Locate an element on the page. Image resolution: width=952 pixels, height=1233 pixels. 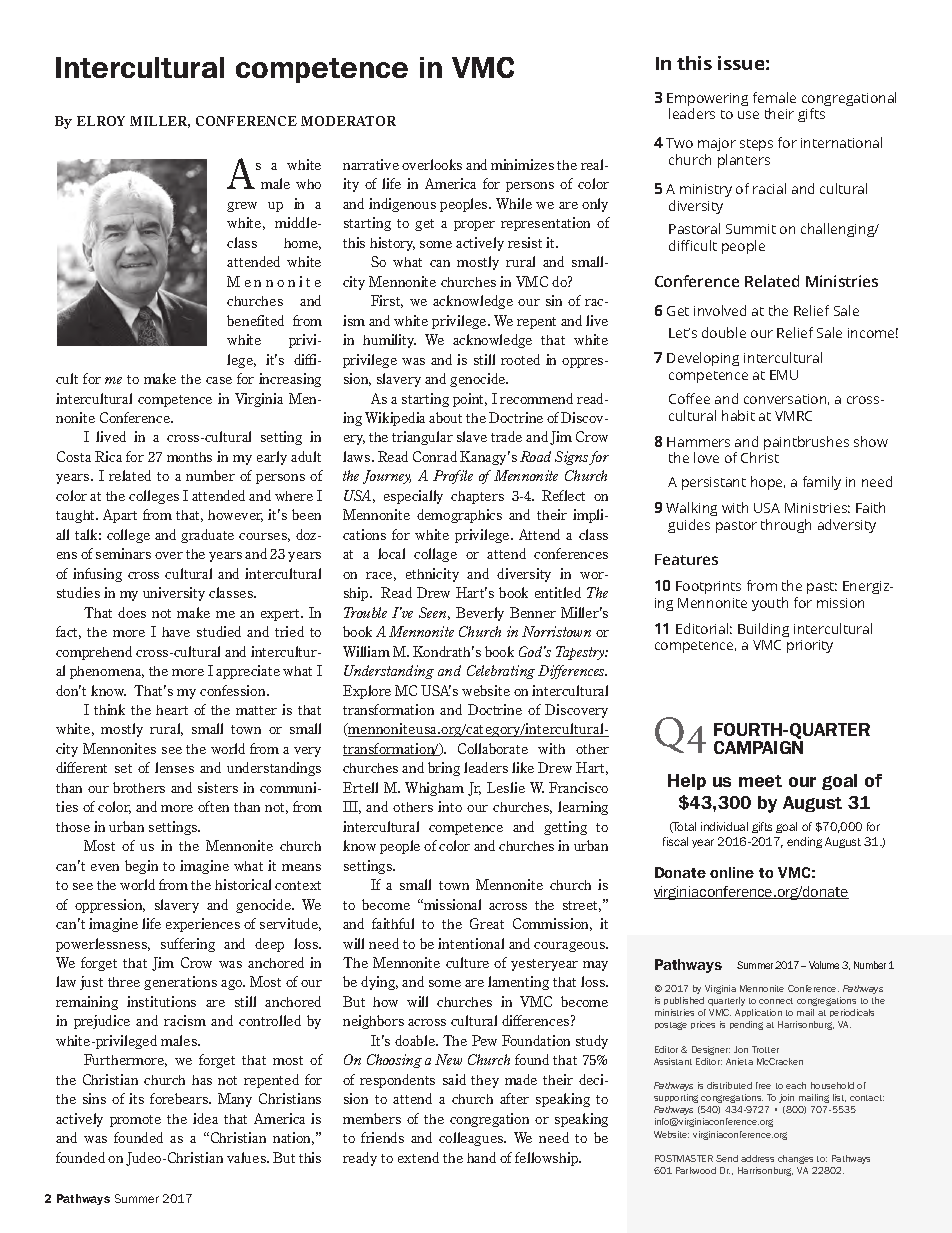
minimizes is located at coordinates (522, 164).
